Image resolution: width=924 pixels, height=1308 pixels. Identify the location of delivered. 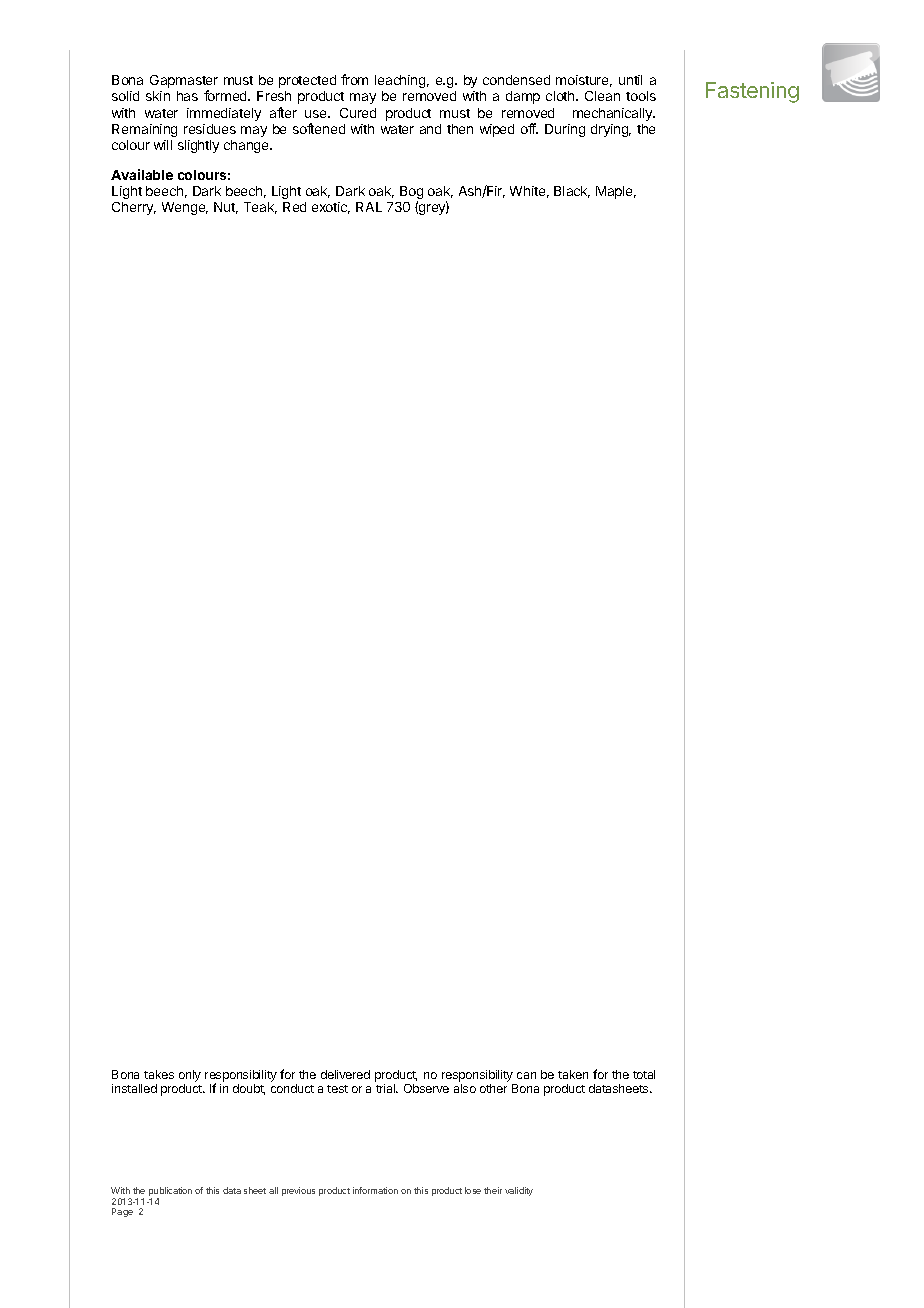
(345, 1074).
